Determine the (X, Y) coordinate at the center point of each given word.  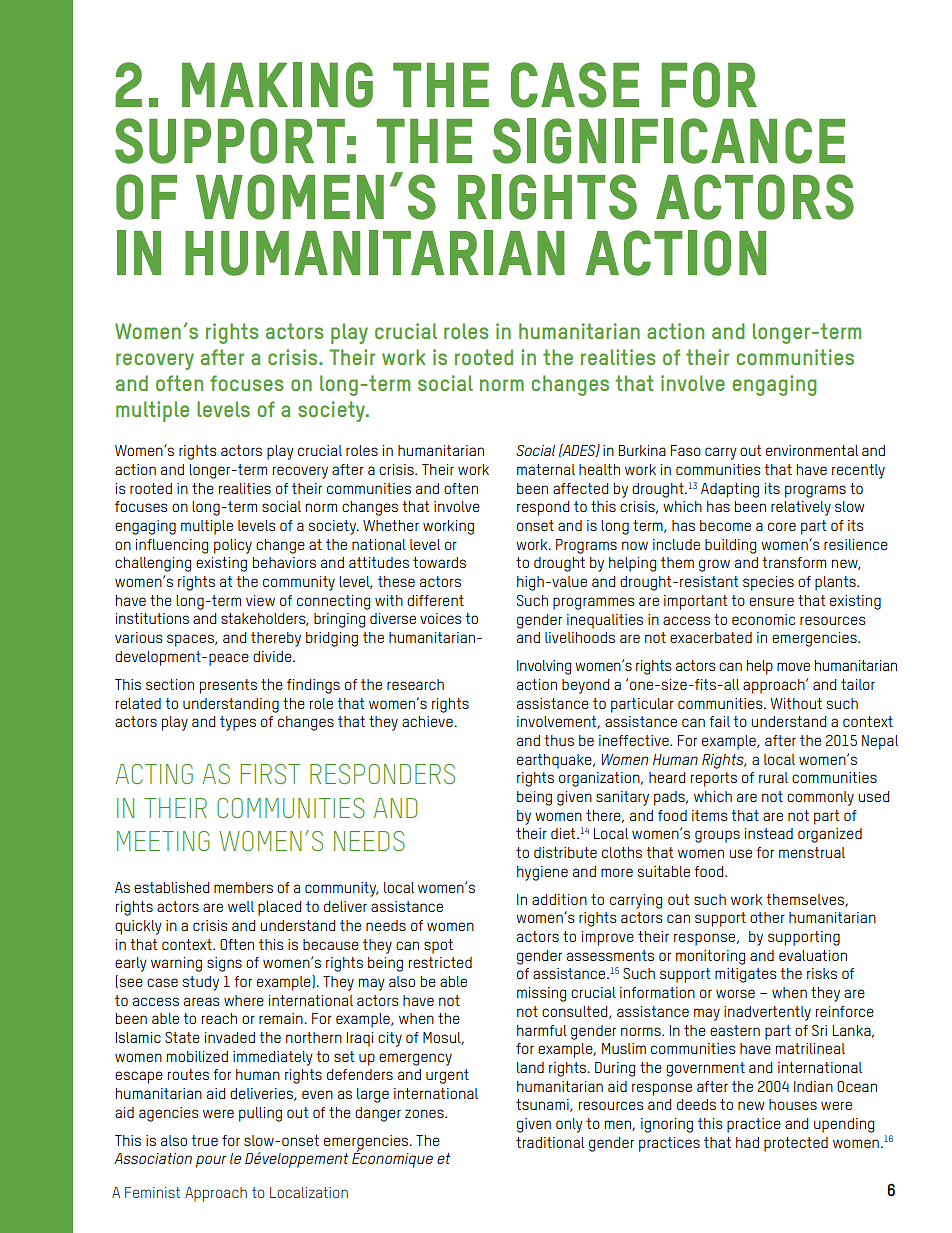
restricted (440, 962)
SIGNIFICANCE (669, 141)
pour (211, 1161)
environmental (812, 450)
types (238, 723)
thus (559, 740)
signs (224, 964)
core (782, 526)
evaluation (813, 955)
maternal (546, 469)
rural (773, 777)
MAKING (277, 85)
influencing (172, 546)
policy (233, 546)
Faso (686, 450)
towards (439, 562)
